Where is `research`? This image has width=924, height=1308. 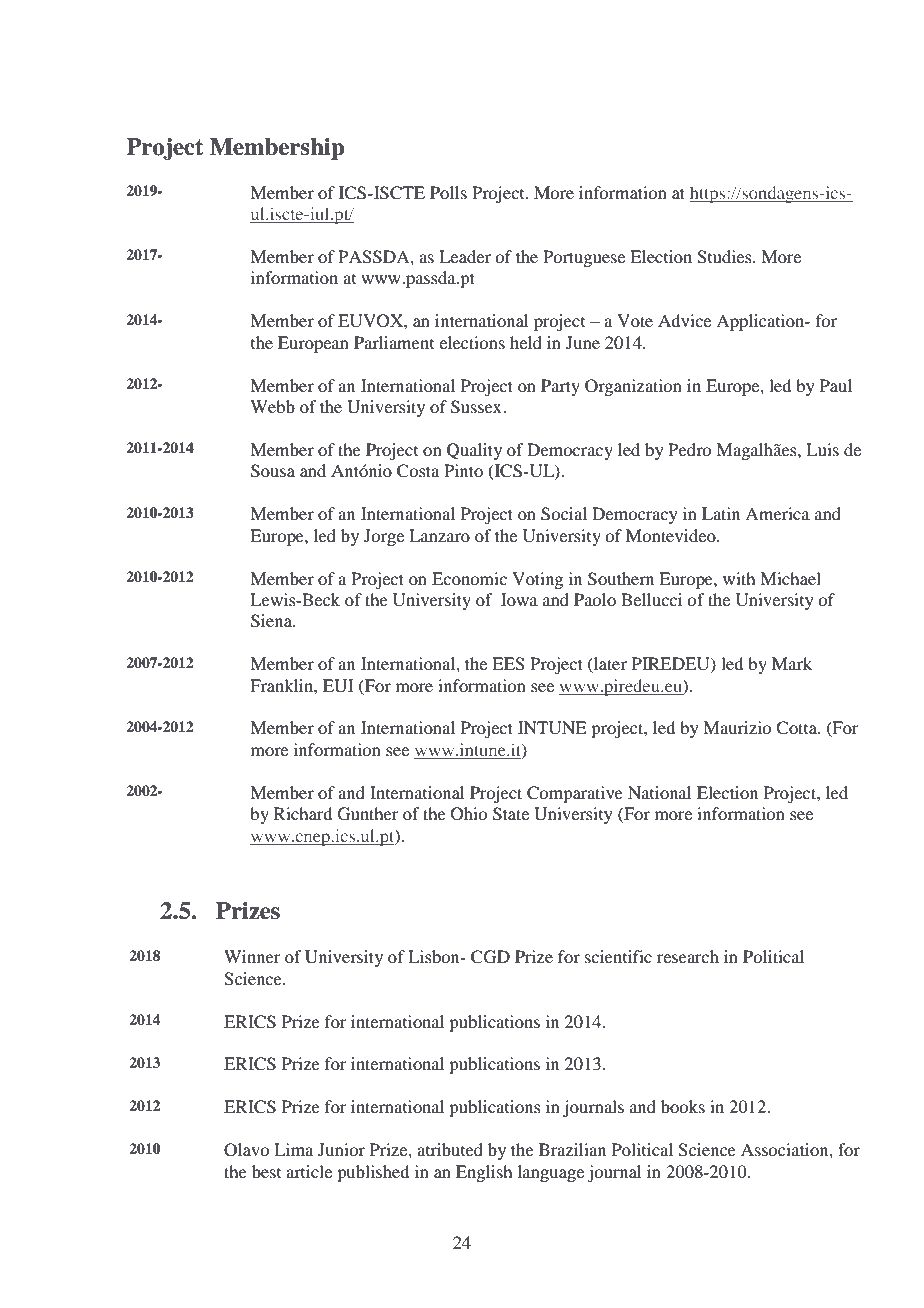 research is located at coordinates (688, 956).
